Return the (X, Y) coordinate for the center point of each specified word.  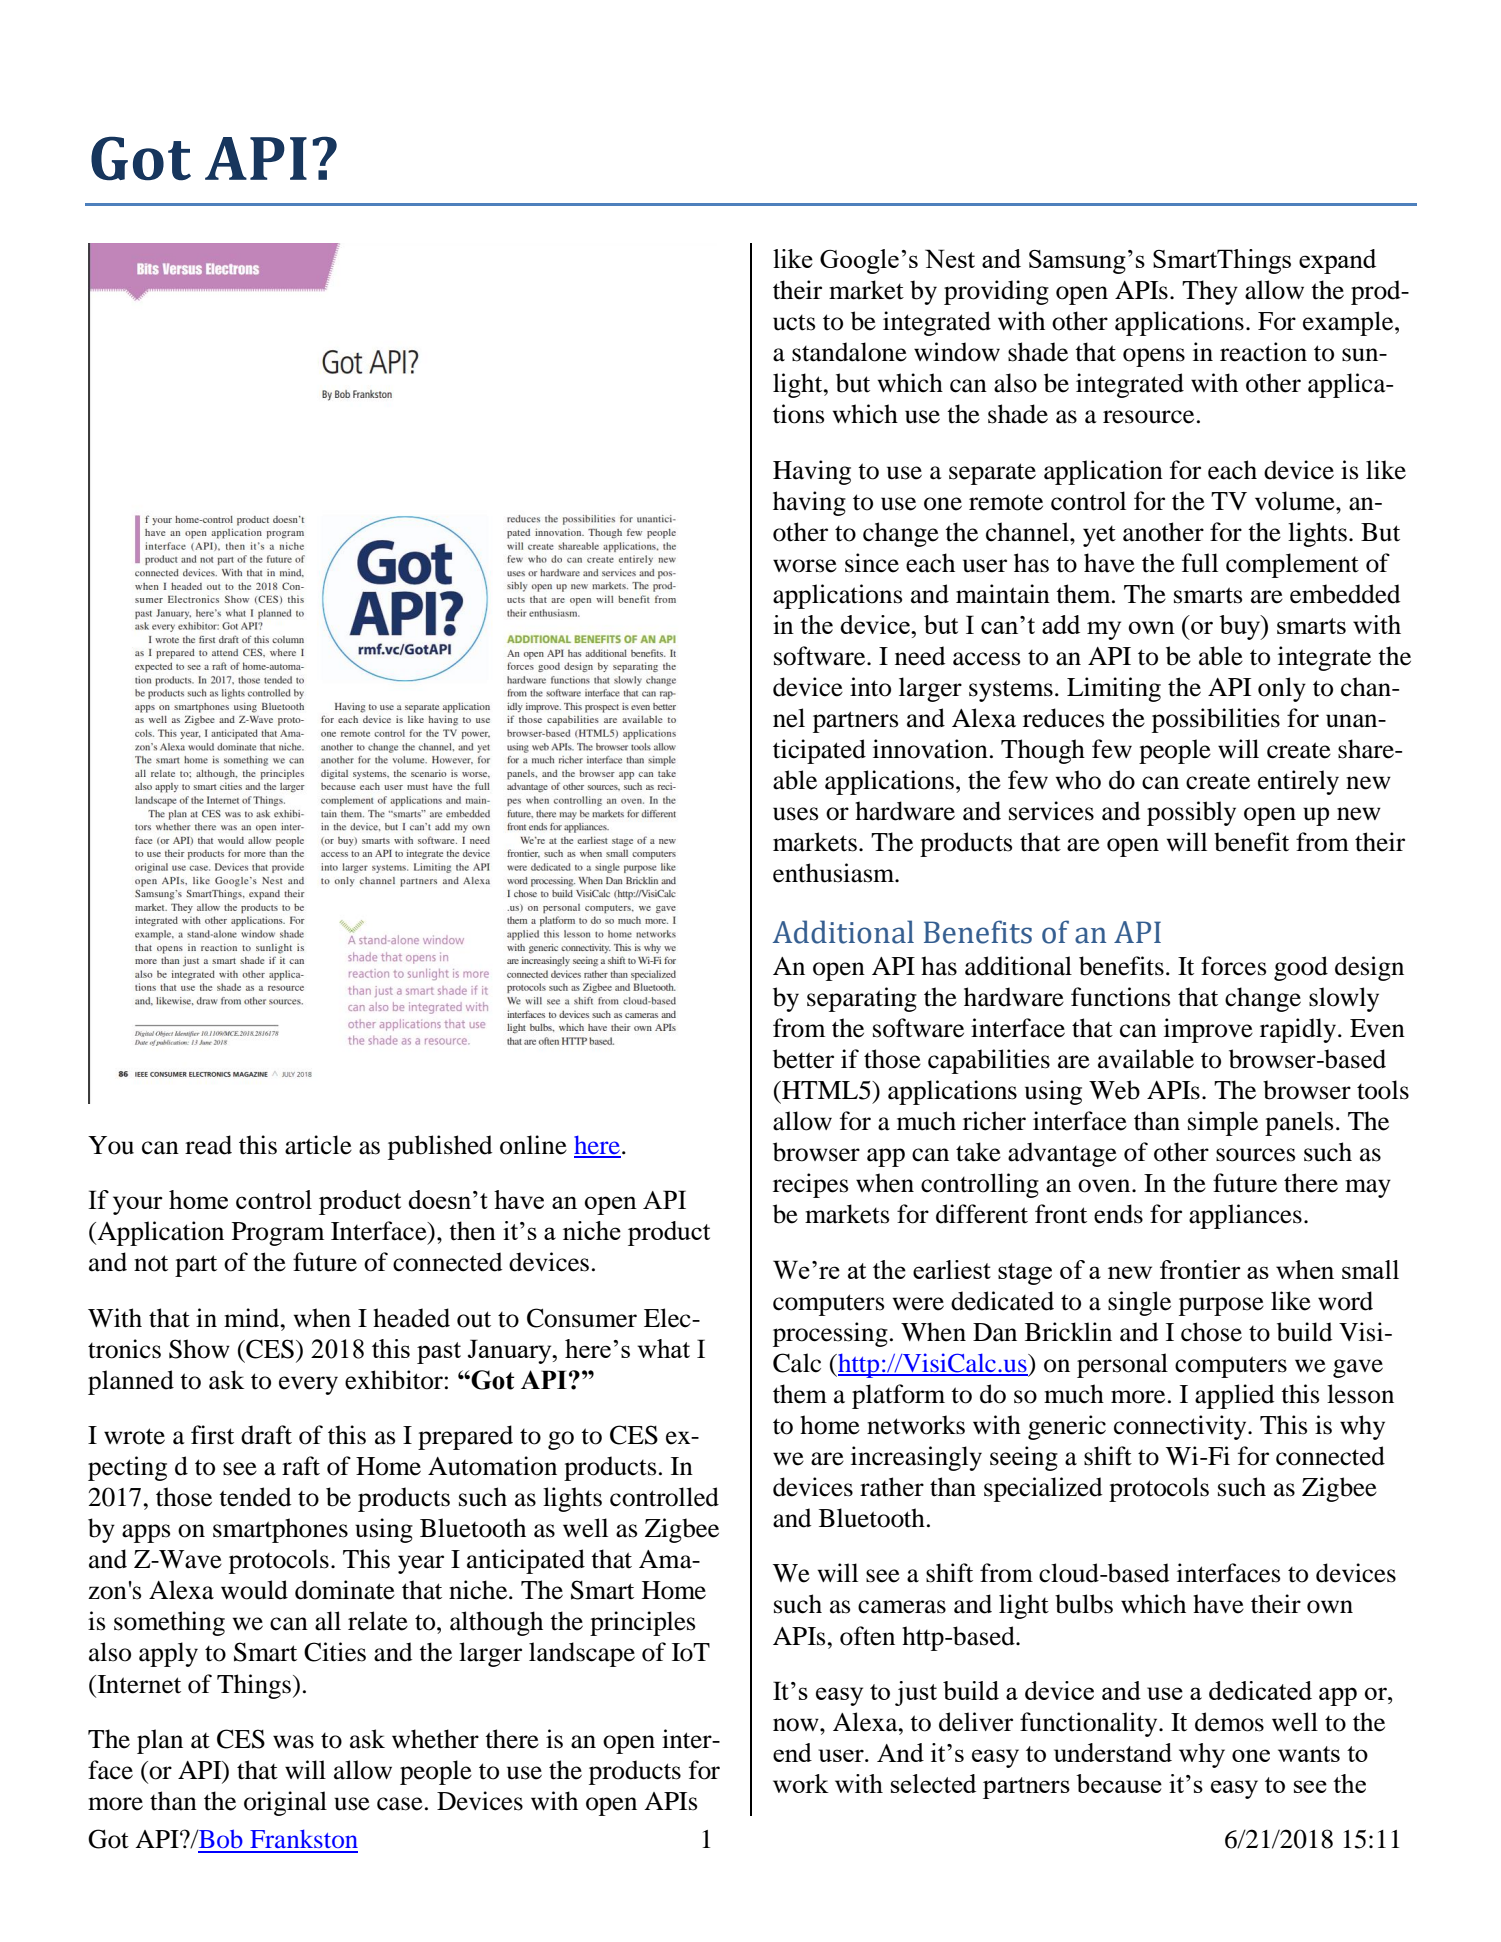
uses (795, 814)
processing (830, 1334)
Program (278, 1234)
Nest (950, 258)
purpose (1221, 1306)
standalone (849, 352)
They (1210, 292)
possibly (1191, 813)
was (293, 1742)
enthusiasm (835, 873)
